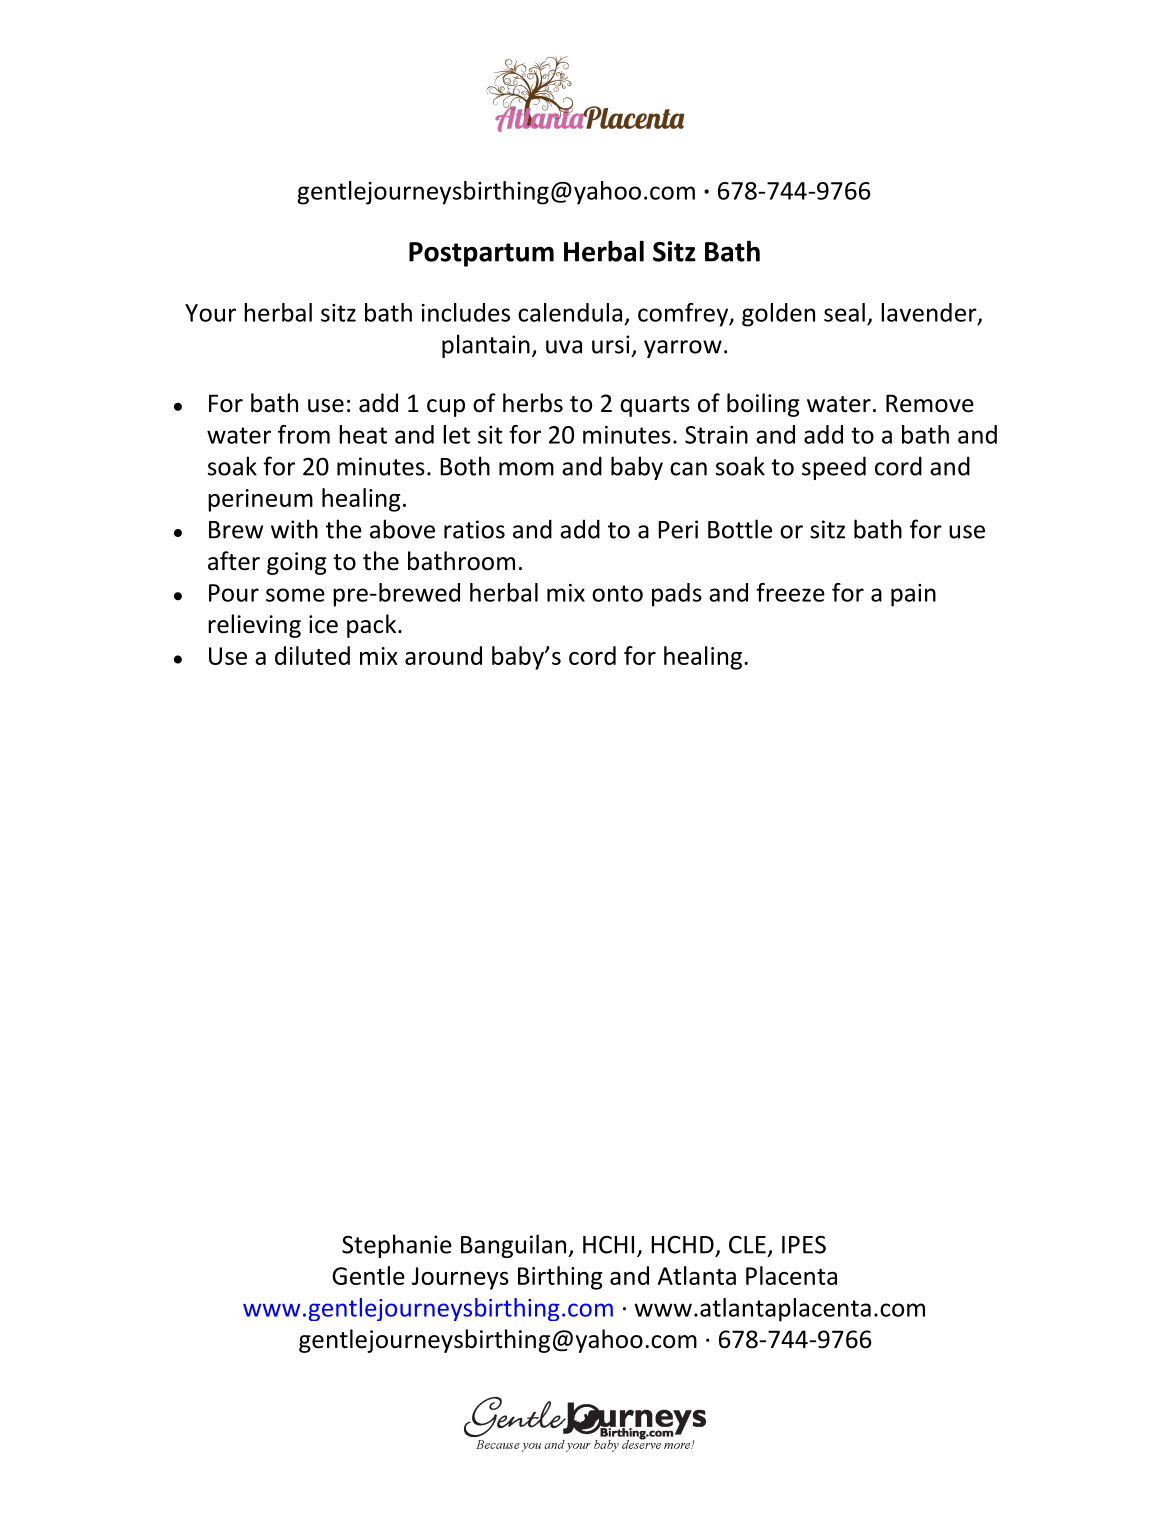 This screenshot has width=1171, height=1516. Describe the element at coordinates (312, 655) in the screenshot. I see `diluted` at that location.
